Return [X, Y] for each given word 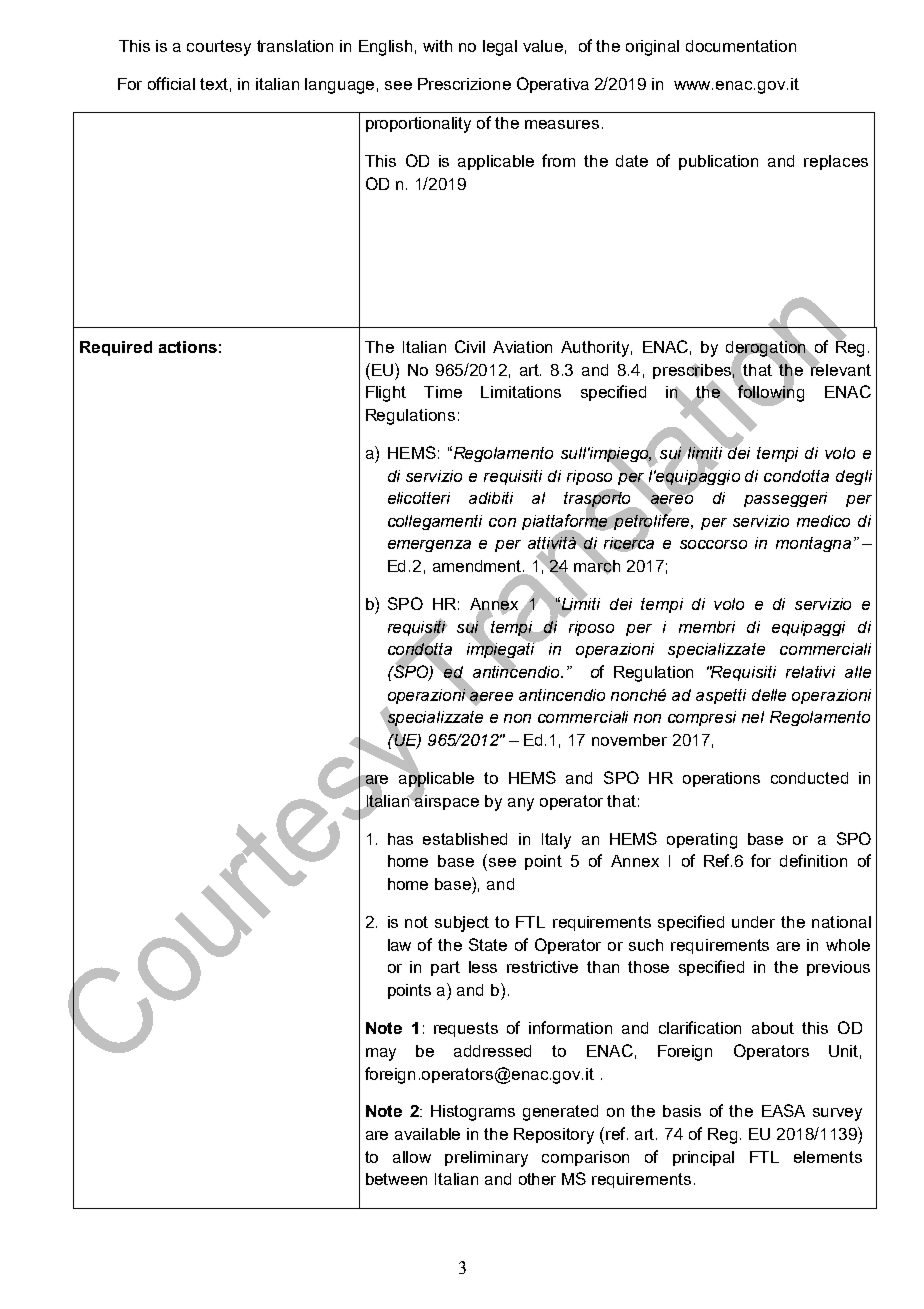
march [597, 566]
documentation [741, 46]
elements [828, 1157]
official [171, 83]
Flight [386, 394]
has [400, 839]
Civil [470, 346]
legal [500, 48]
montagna [813, 544]
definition [813, 860]
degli [854, 477]
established [465, 839]
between [396, 1179]
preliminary [486, 1159]
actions [188, 347]
